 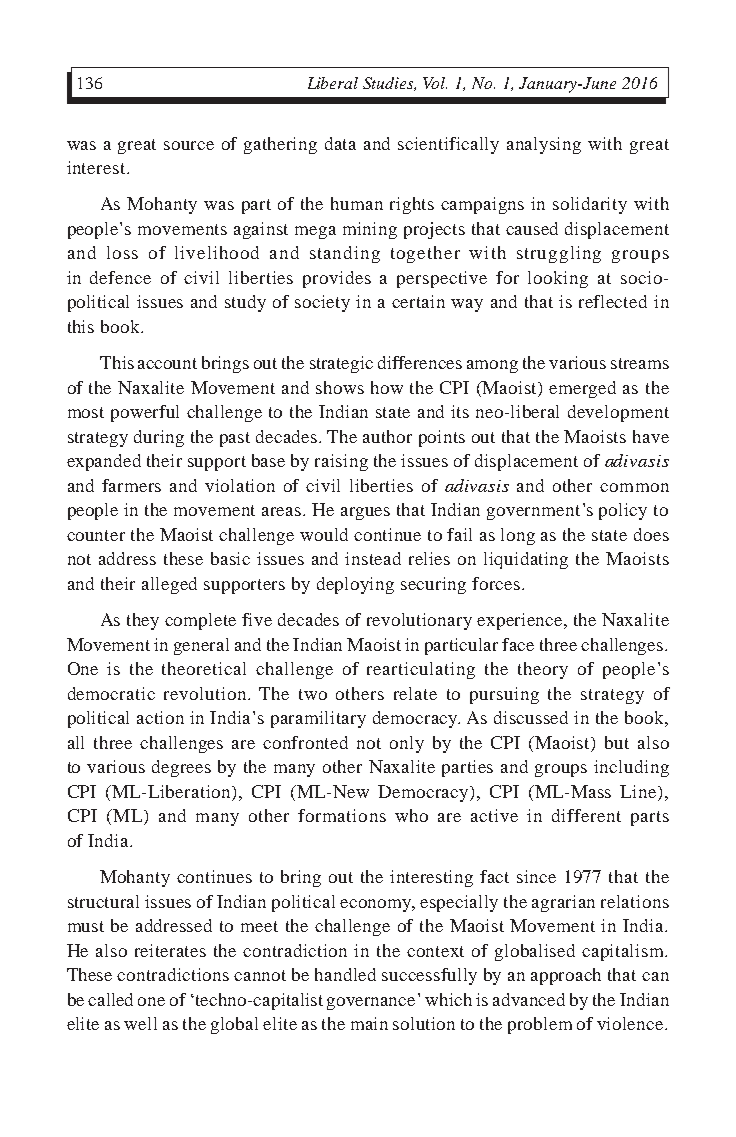 I want to click on data, so click(x=340, y=143).
